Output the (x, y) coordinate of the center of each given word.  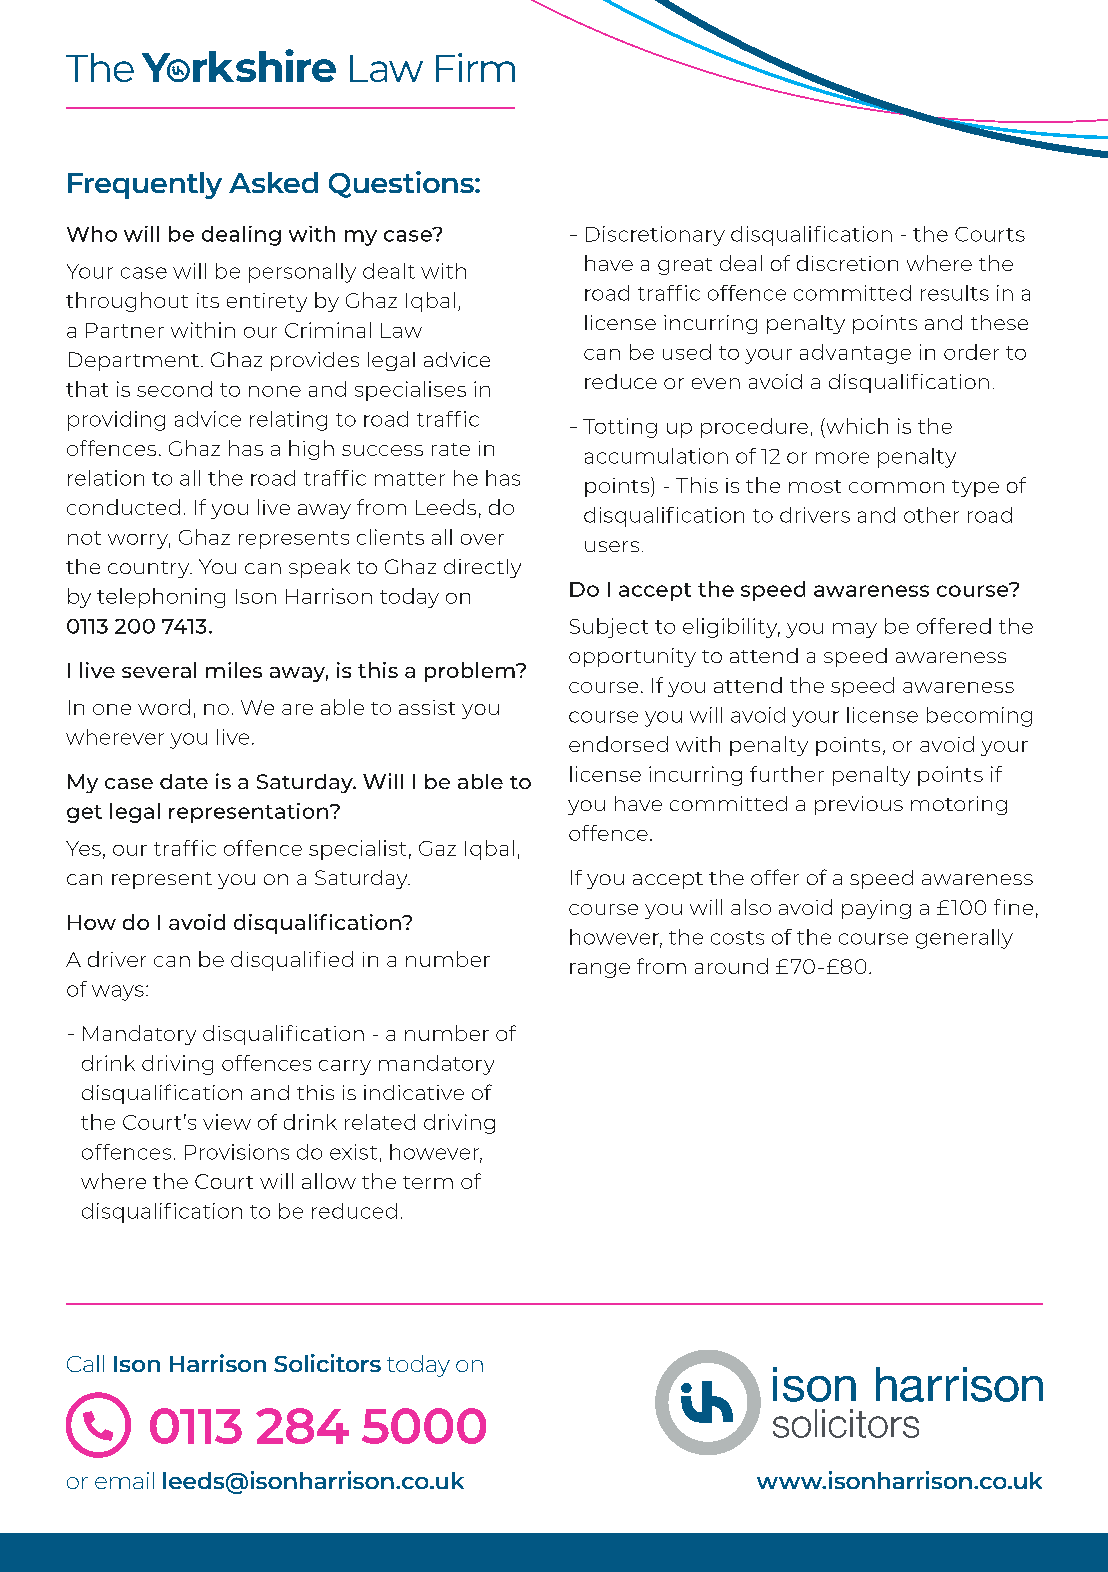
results (955, 293)
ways (118, 993)
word (164, 707)
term (428, 1182)
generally (964, 939)
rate (451, 449)
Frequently (145, 185)
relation (106, 478)
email (124, 1480)
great (685, 266)
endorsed (618, 744)
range (600, 970)
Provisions (237, 1152)
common (896, 487)
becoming (979, 717)
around (731, 966)
